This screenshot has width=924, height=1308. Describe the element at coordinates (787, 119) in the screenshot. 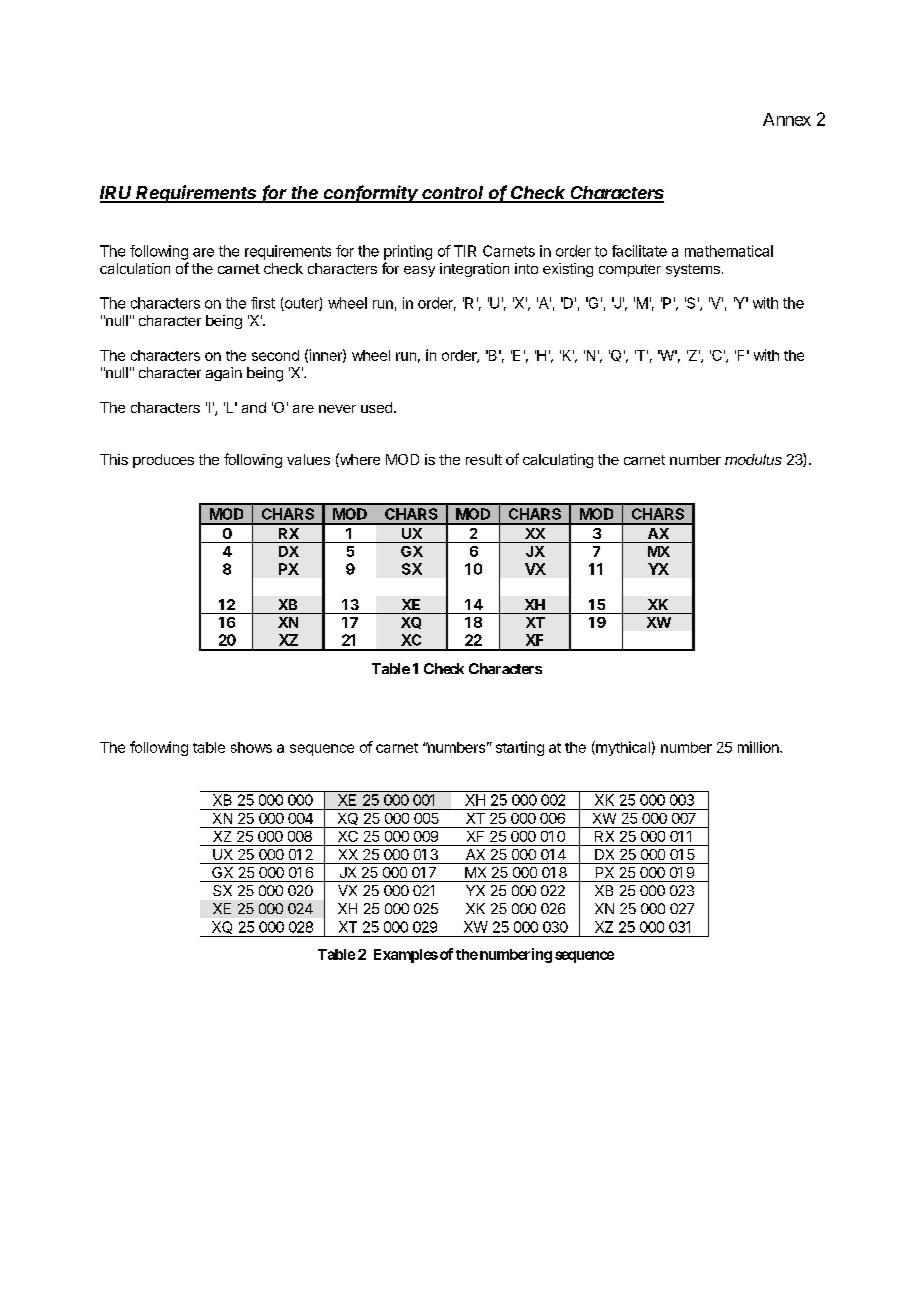

I see `Annex` at that location.
